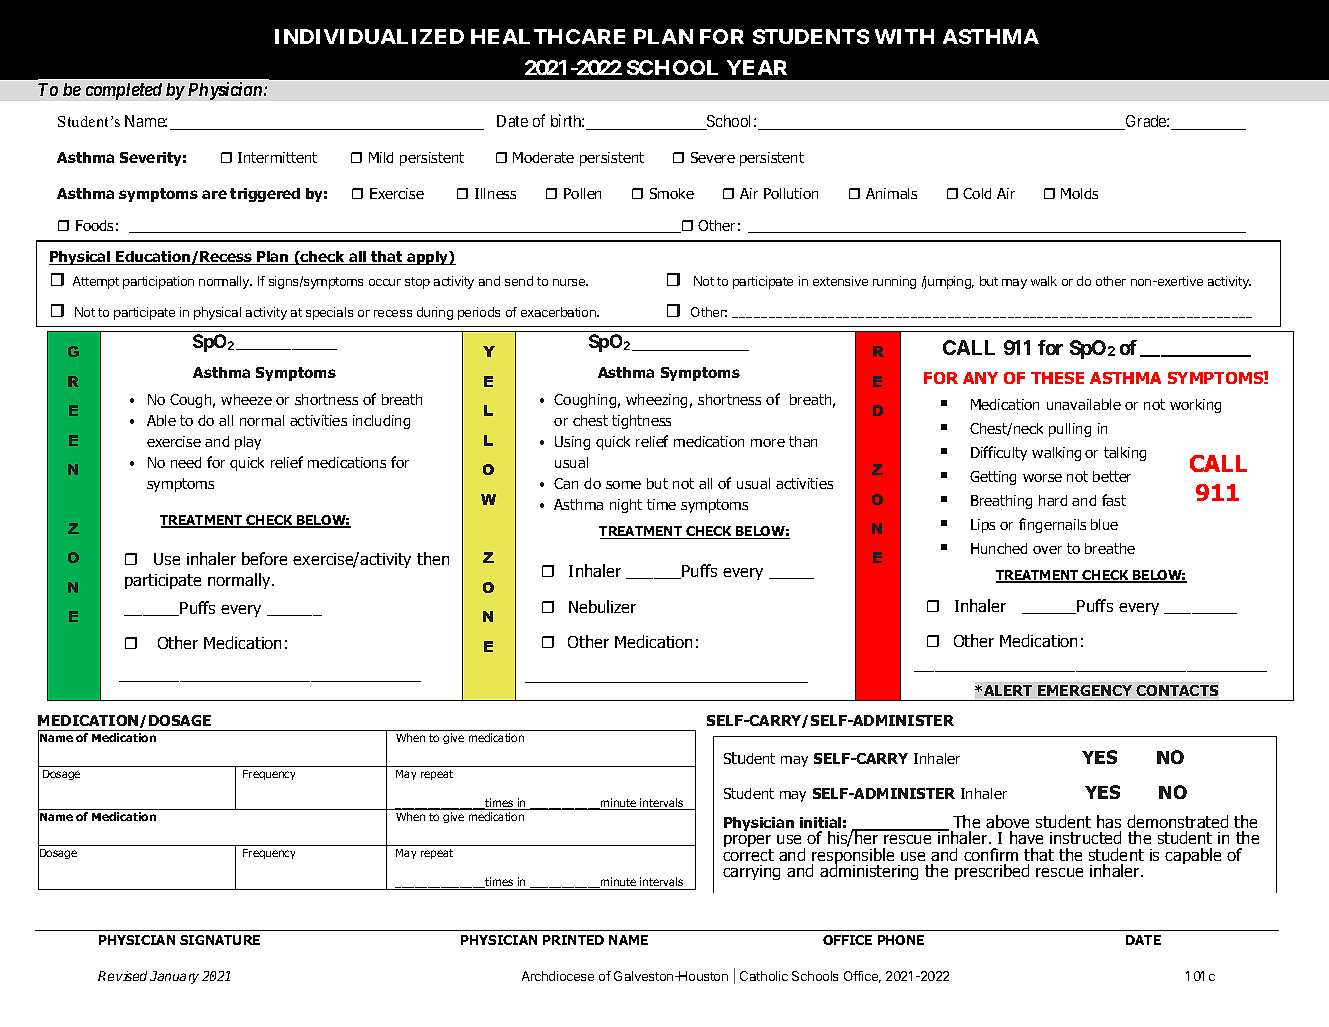  What do you see at coordinates (1047, 550) in the screenshot?
I see `over` at bounding box center [1047, 550].
